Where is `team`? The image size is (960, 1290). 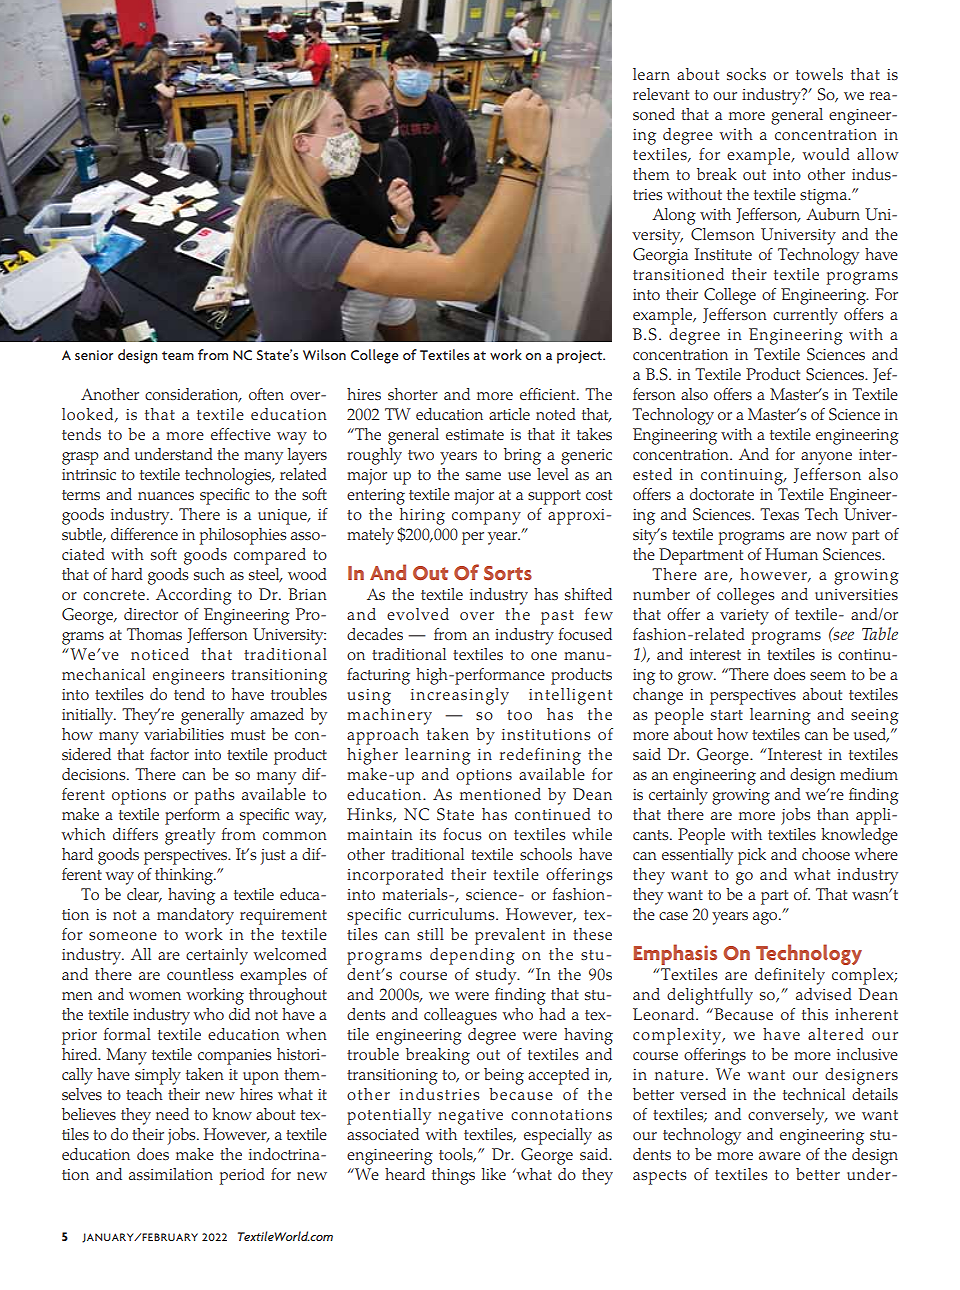
team is located at coordinates (178, 355).
